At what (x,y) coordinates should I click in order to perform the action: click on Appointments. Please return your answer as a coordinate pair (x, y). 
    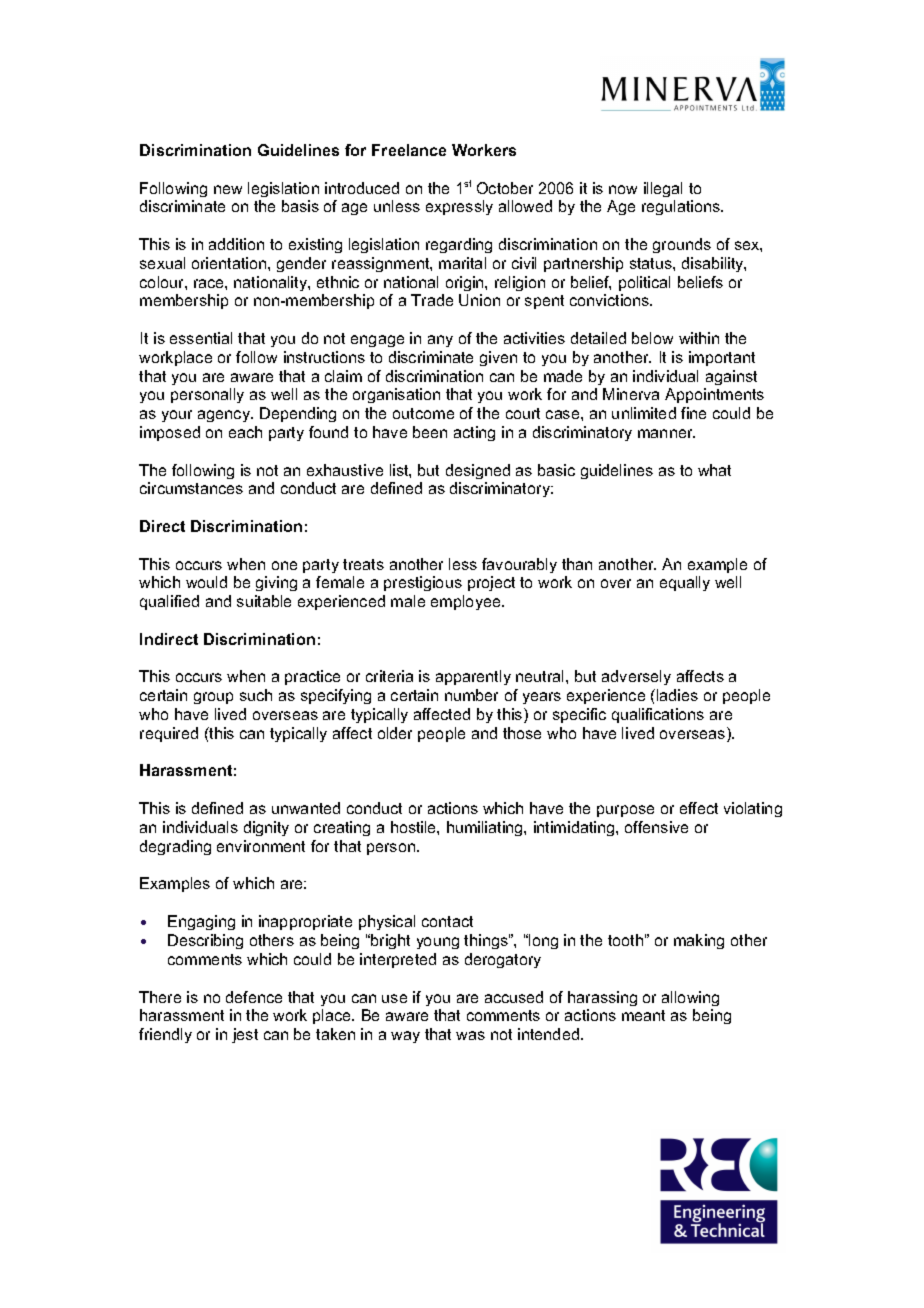
    Looking at the image, I should click on (714, 395).
